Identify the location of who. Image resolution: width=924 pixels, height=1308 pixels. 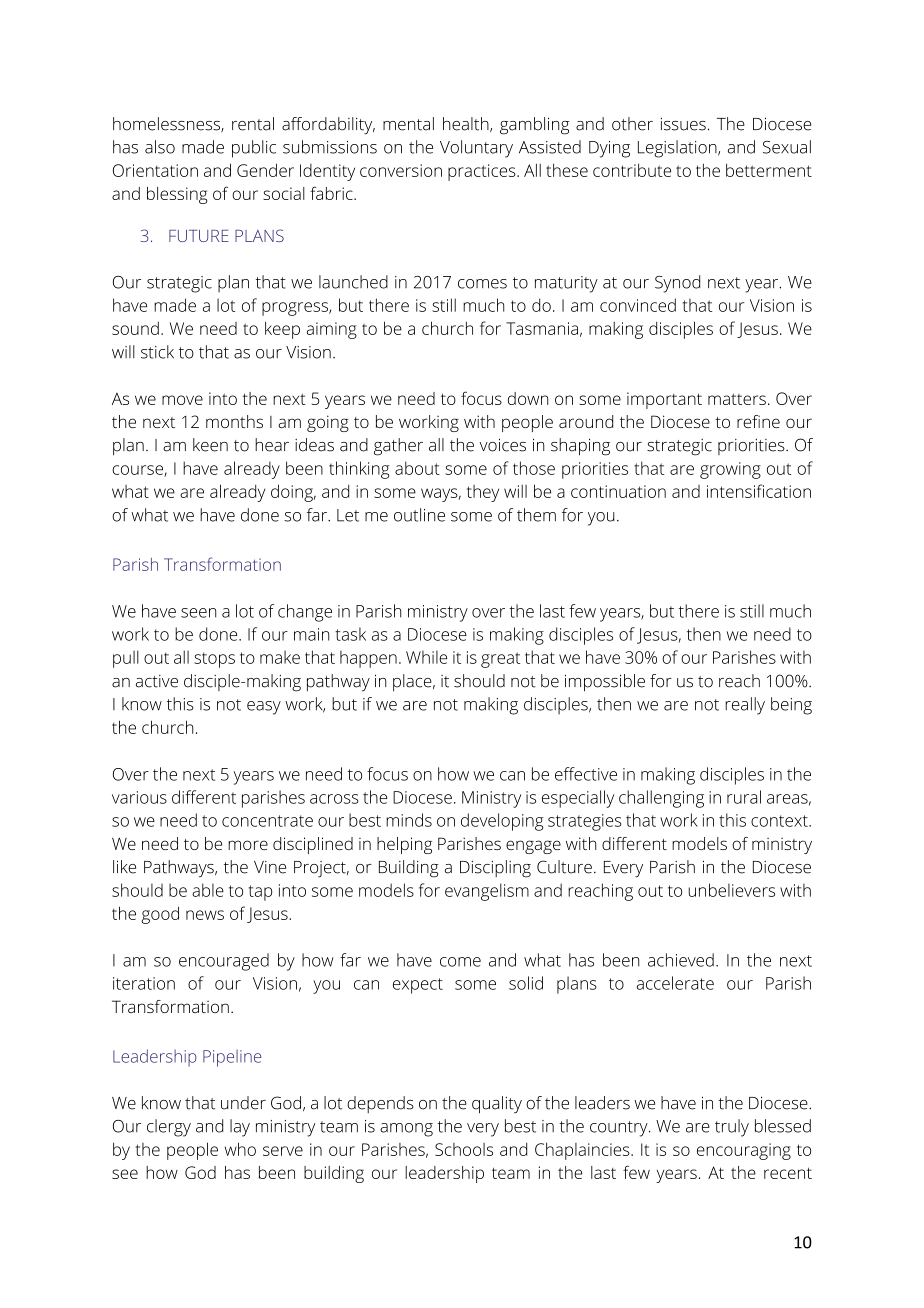
(240, 1149).
